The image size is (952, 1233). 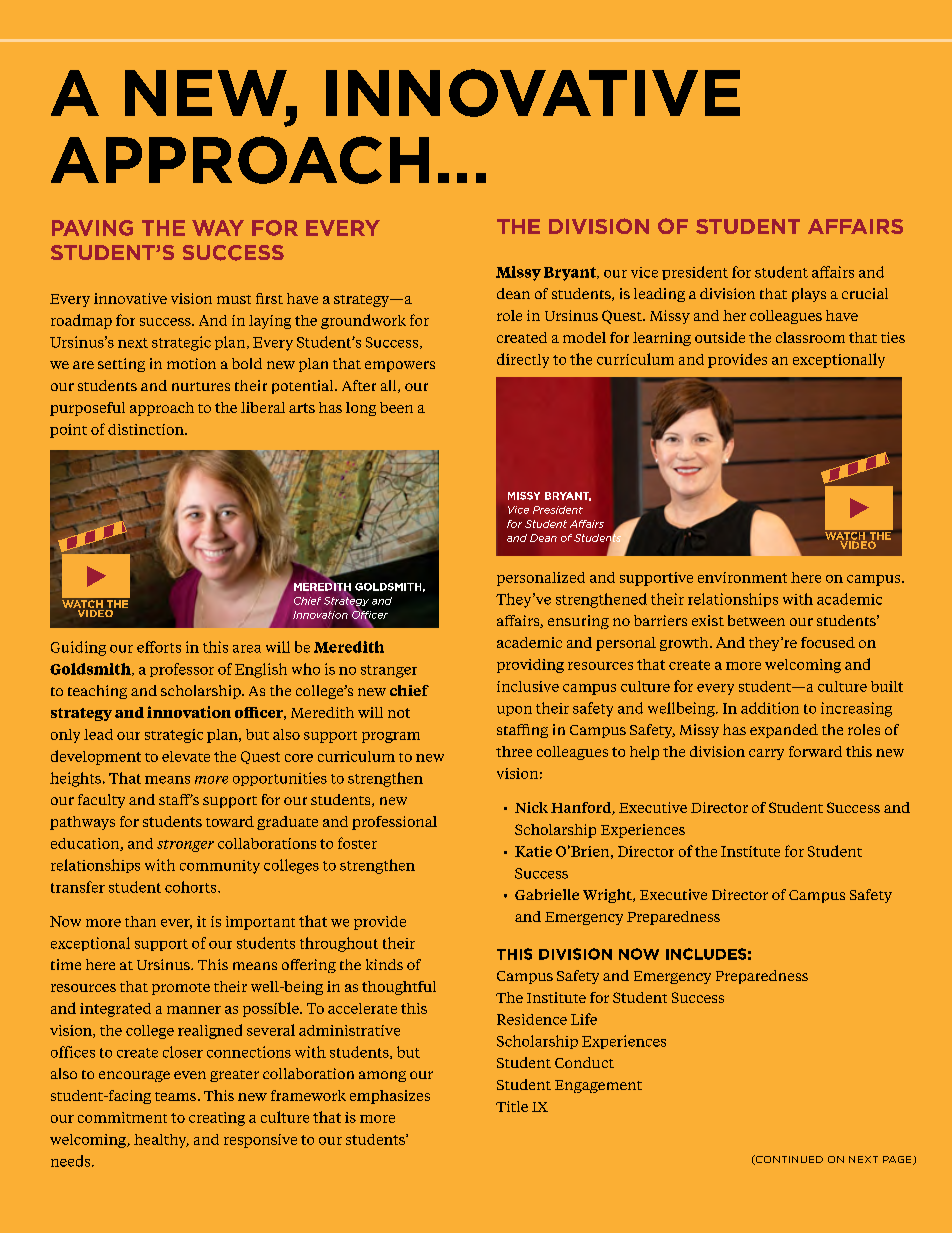 What do you see at coordinates (396, 407) in the image?
I see `been` at bounding box center [396, 407].
